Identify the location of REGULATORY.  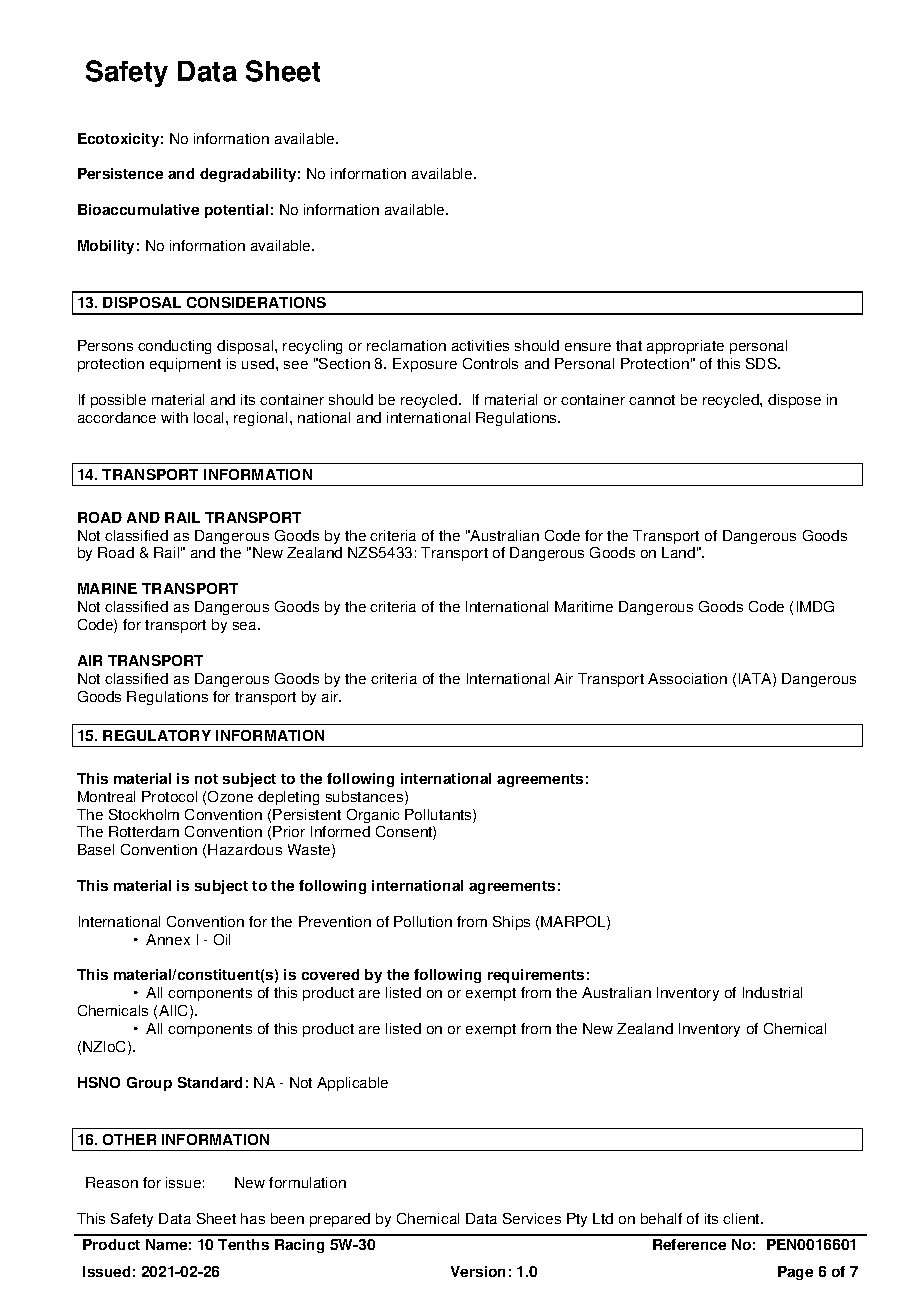
(157, 735).
